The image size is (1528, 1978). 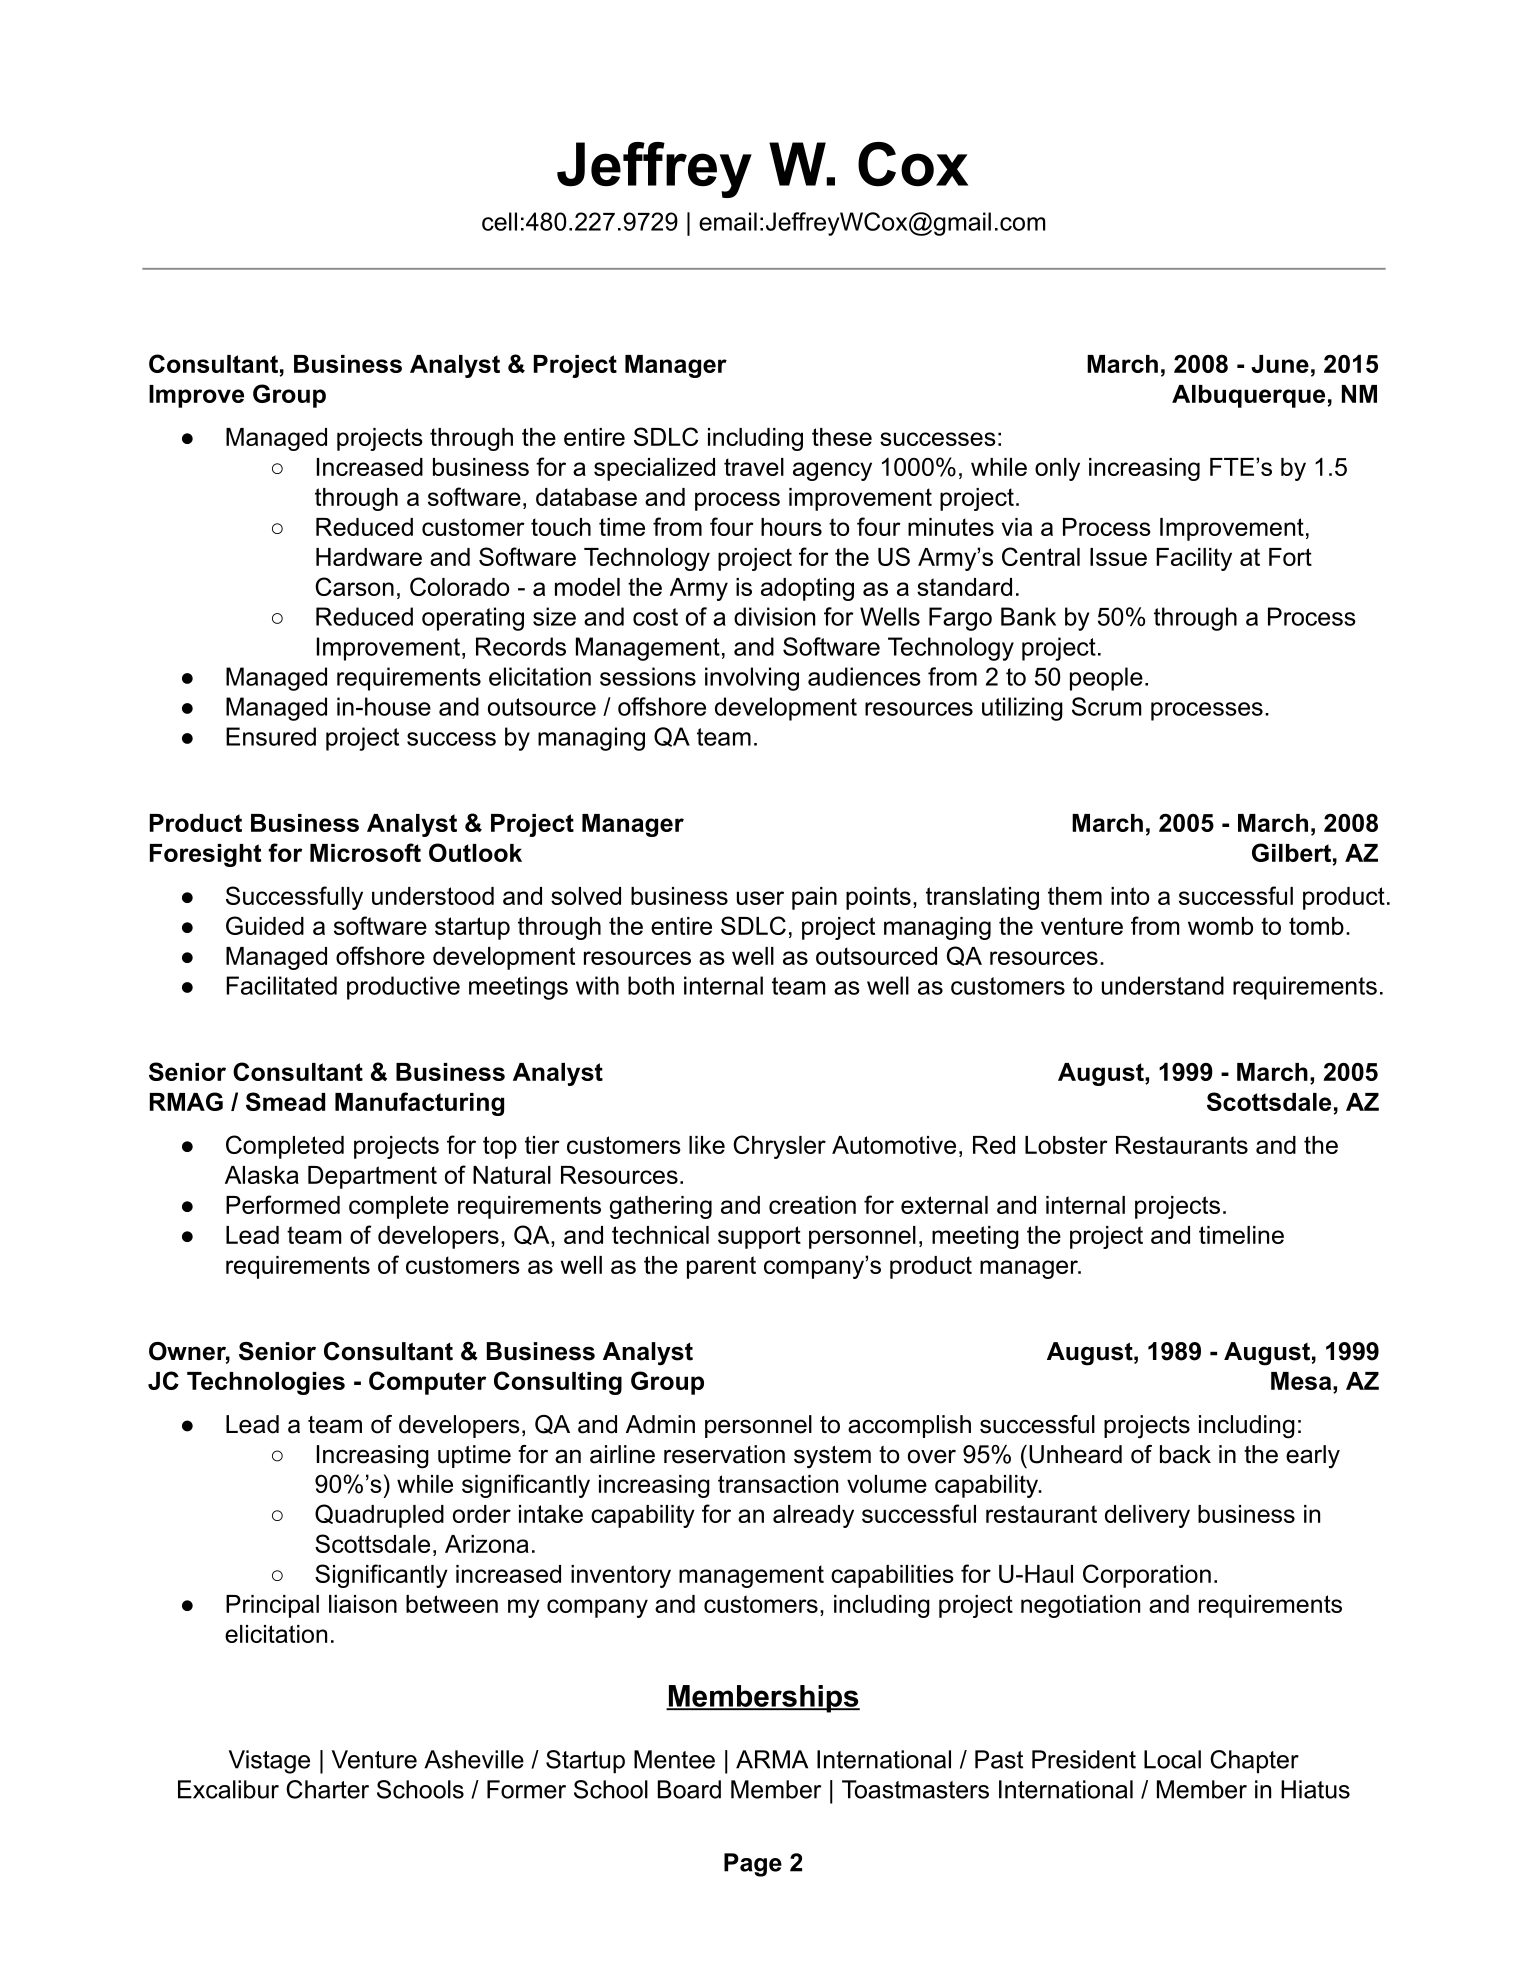 I want to click on Albuquerque, so click(x=1248, y=396).
